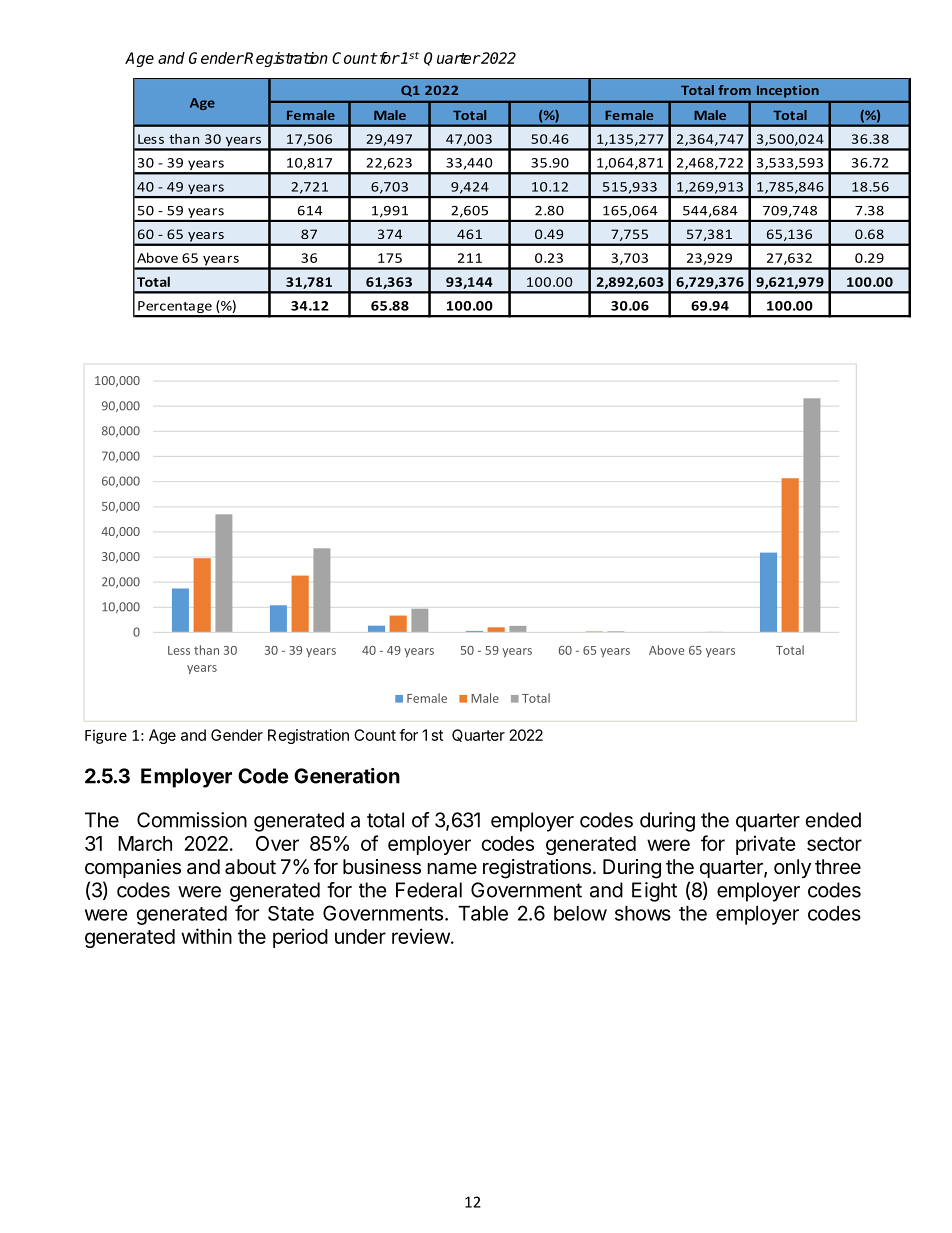 This document has height=1233, width=952. I want to click on Generation, so click(347, 776).
